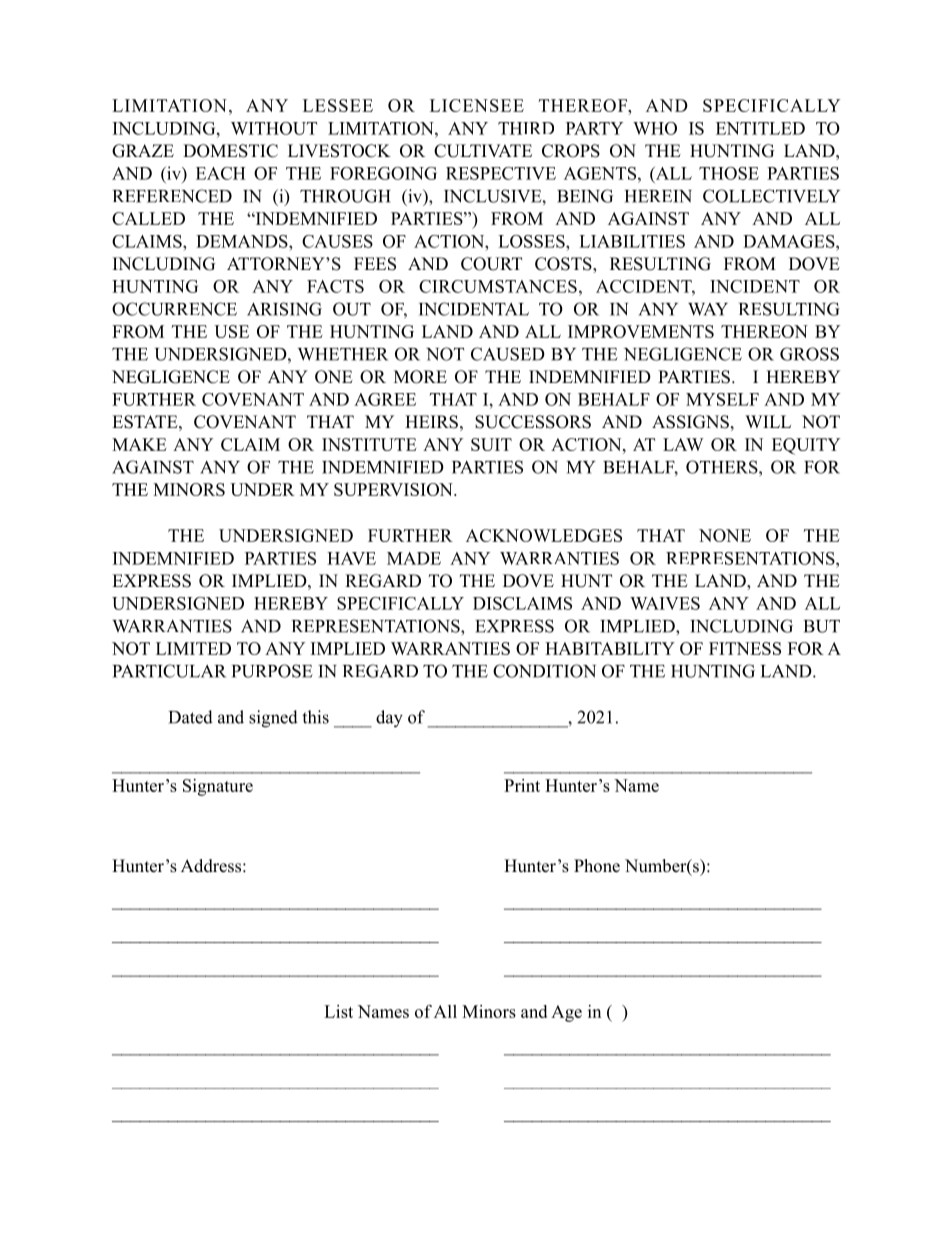 Image resolution: width=952 pixels, height=1233 pixels. Describe the element at coordinates (338, 1011) in the image. I see `List` at that location.
